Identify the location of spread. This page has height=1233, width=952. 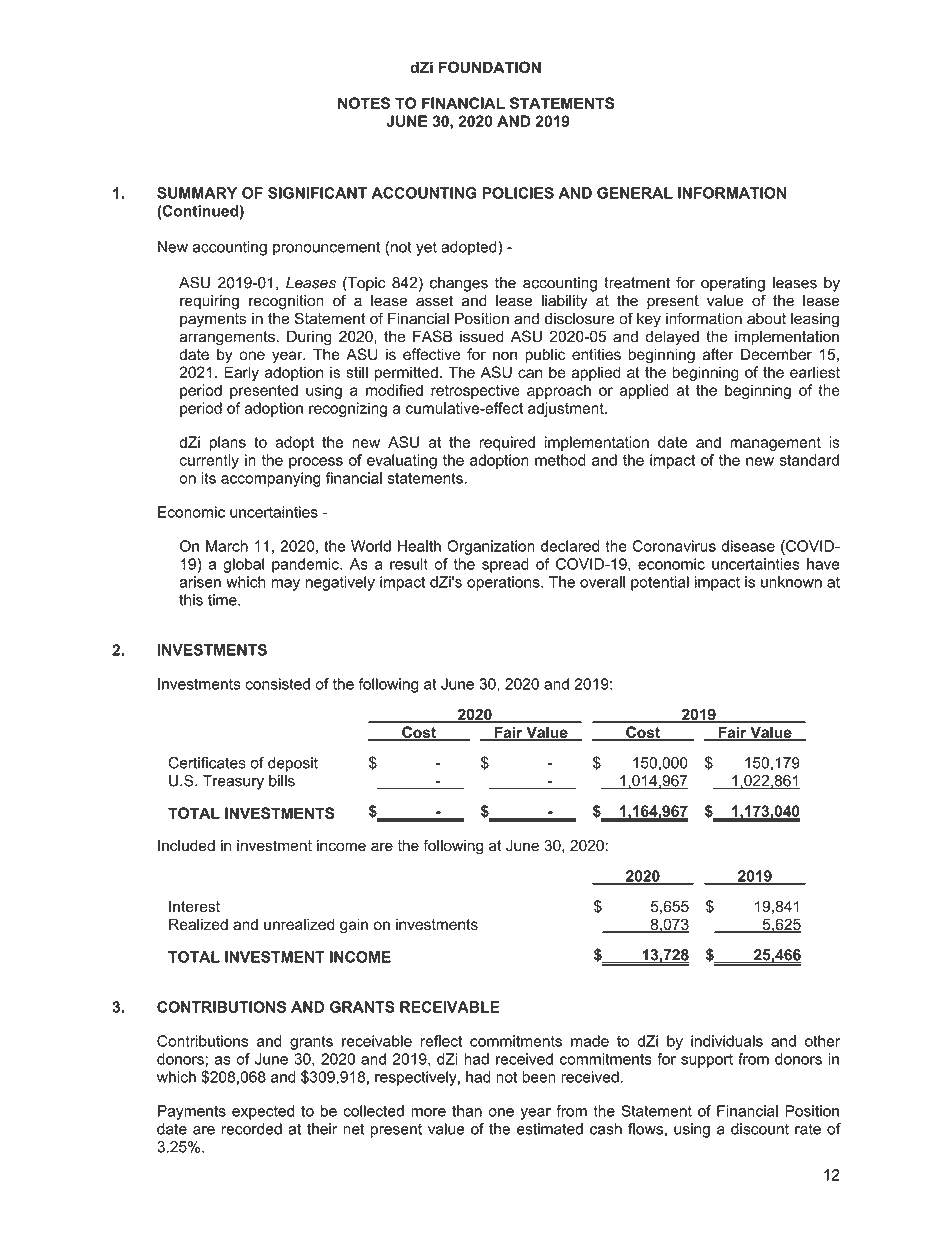
(505, 565).
